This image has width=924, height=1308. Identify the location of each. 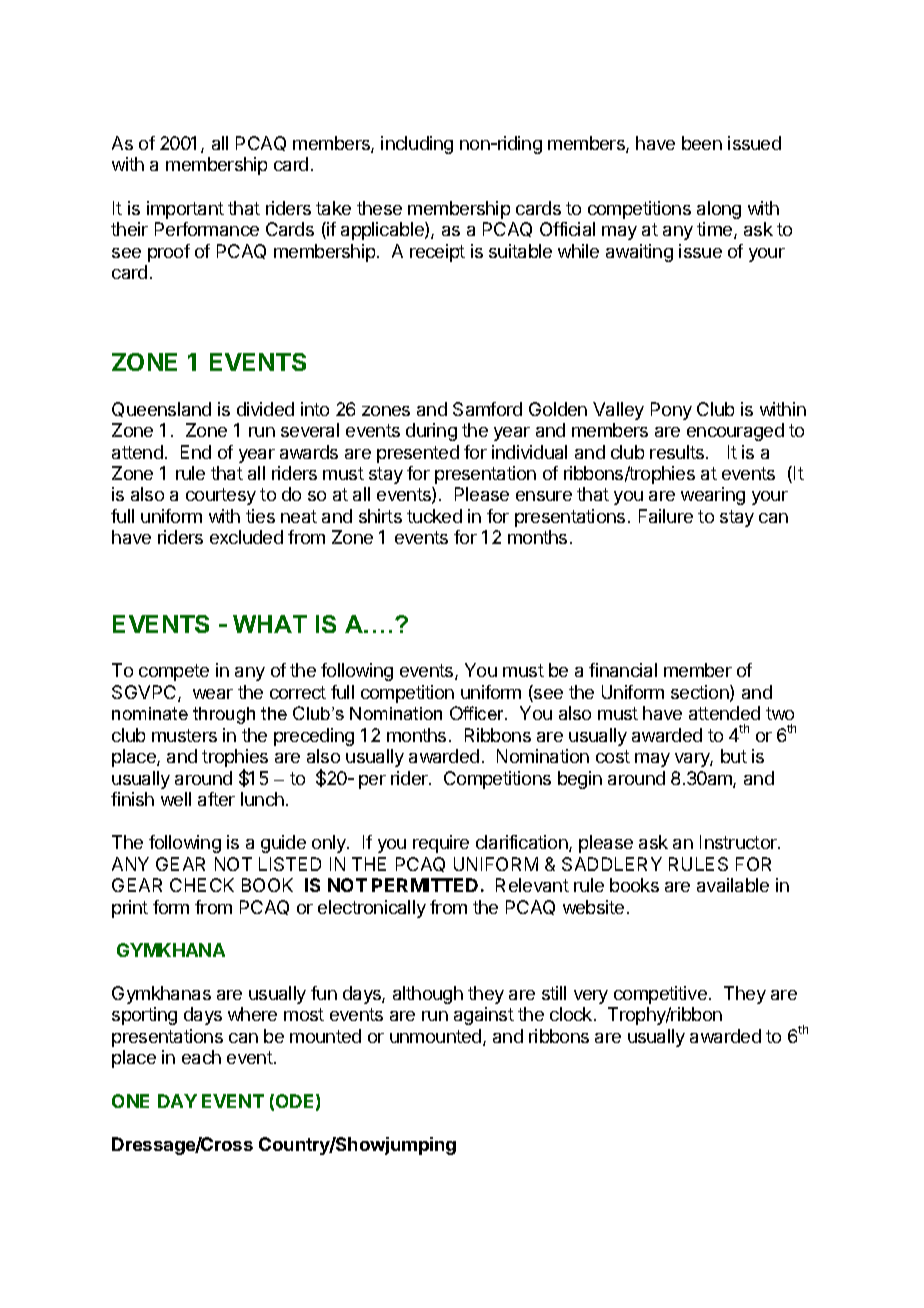
(201, 1057).
